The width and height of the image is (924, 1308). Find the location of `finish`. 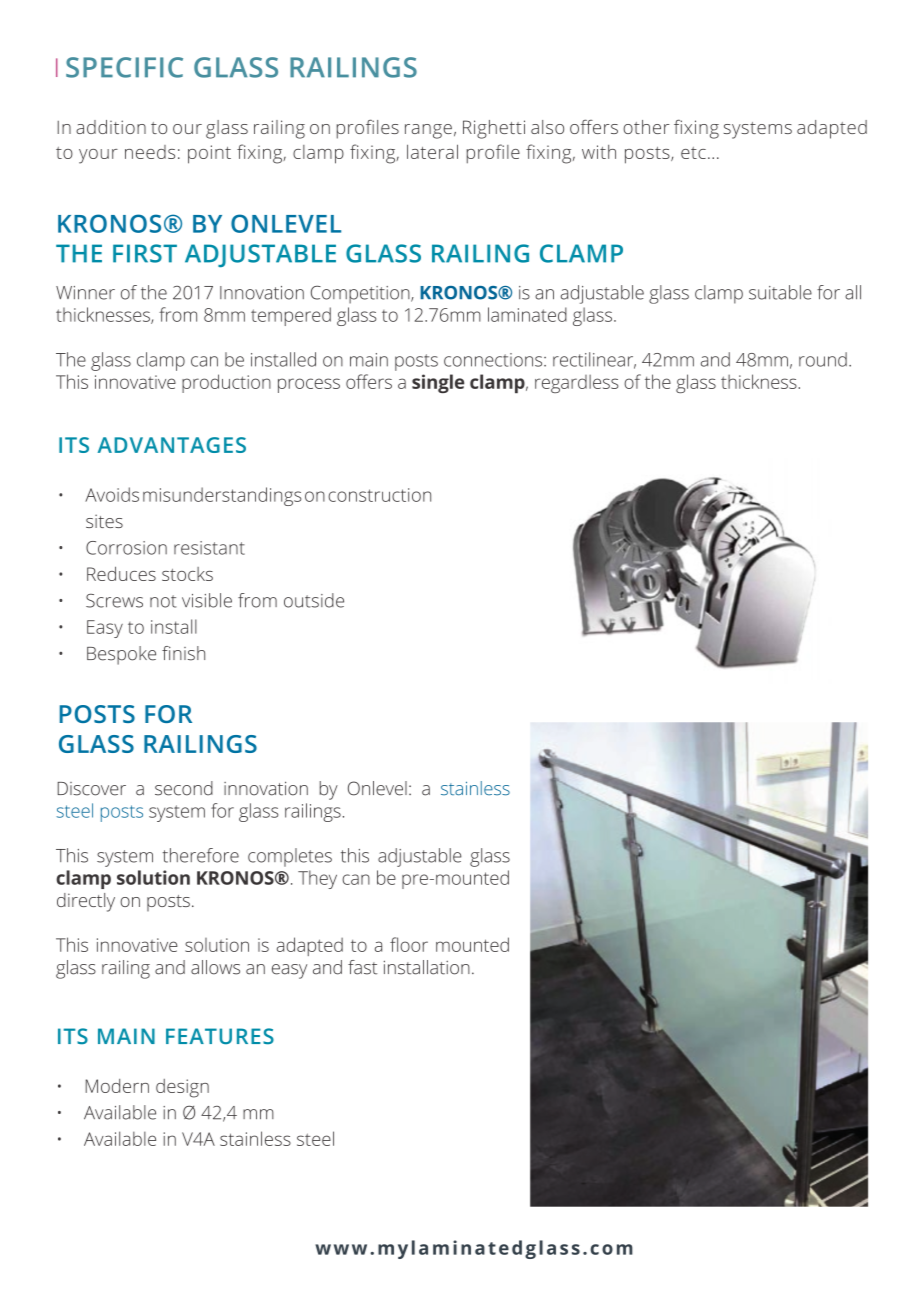

finish is located at coordinates (183, 653).
